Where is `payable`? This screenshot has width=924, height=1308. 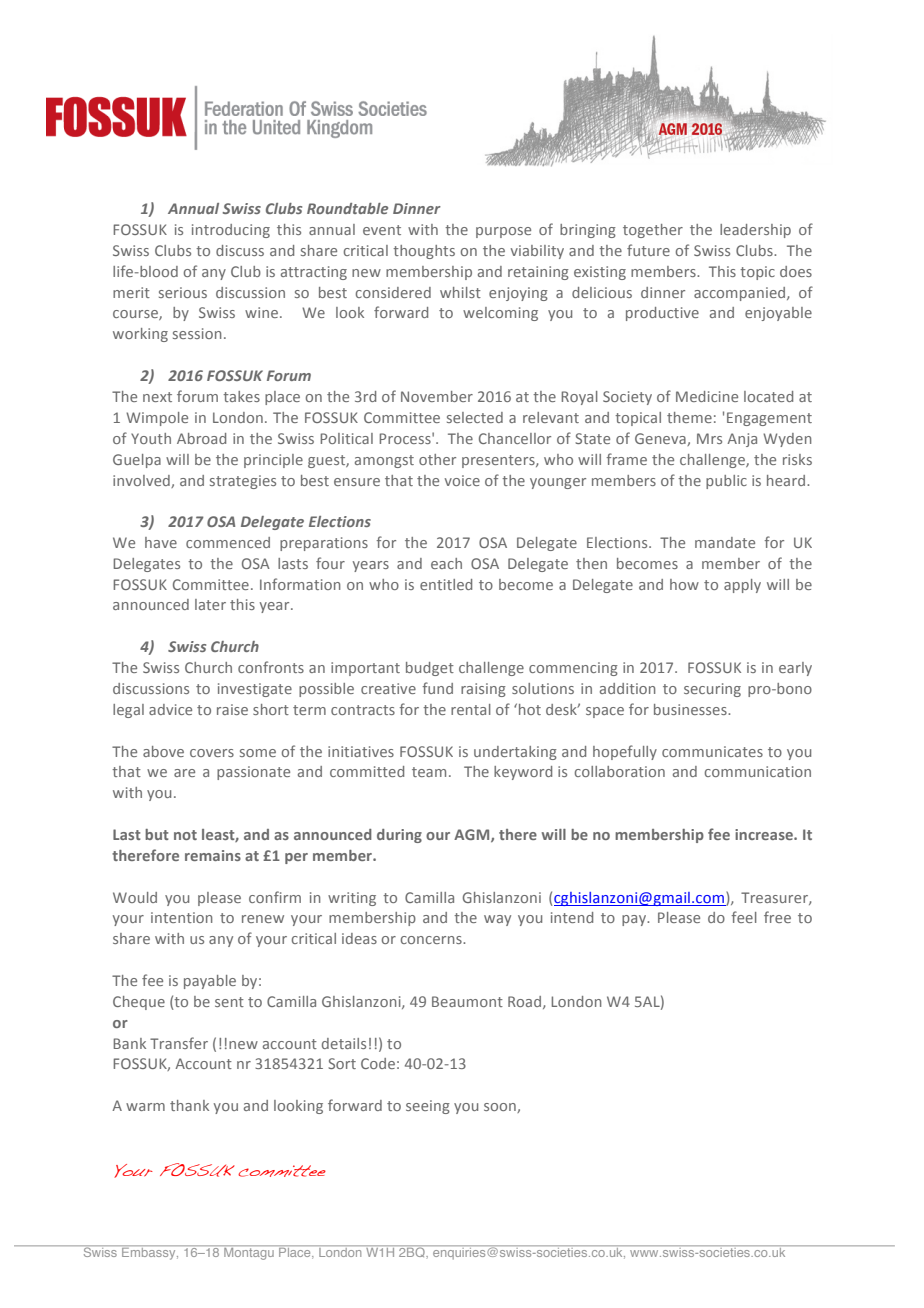 payable is located at coordinates (210, 982).
